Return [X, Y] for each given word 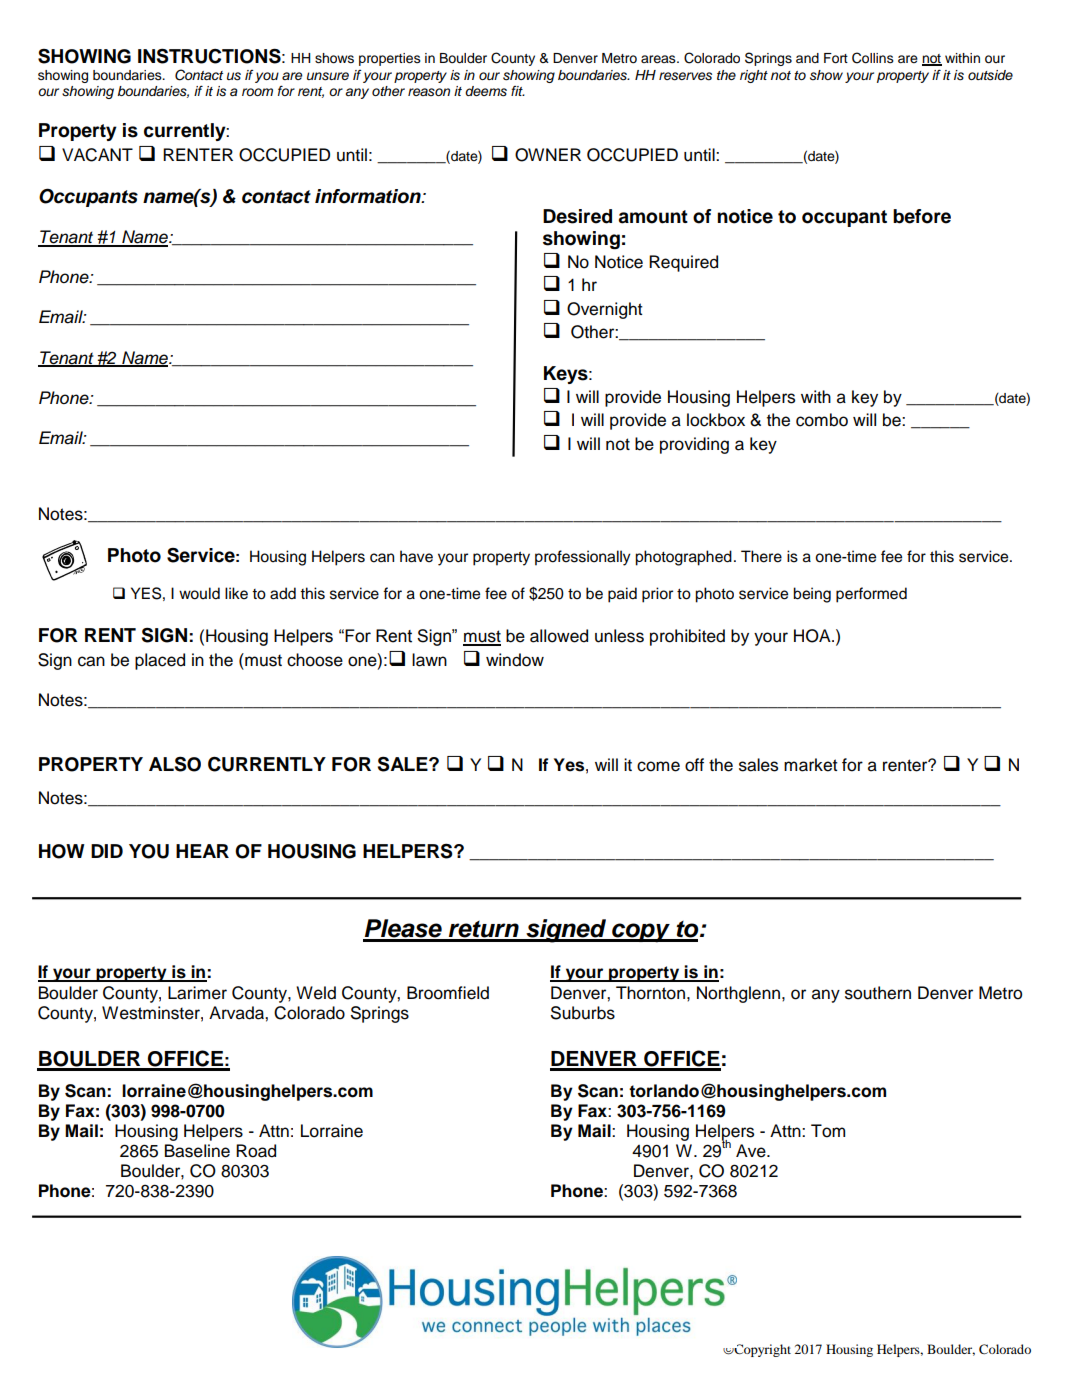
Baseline [197, 1151]
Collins [873, 58]
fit [518, 91]
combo [822, 420]
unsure [328, 76]
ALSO [175, 764]
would [199, 593]
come [658, 766]
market [811, 765]
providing [694, 445]
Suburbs [583, 1013]
